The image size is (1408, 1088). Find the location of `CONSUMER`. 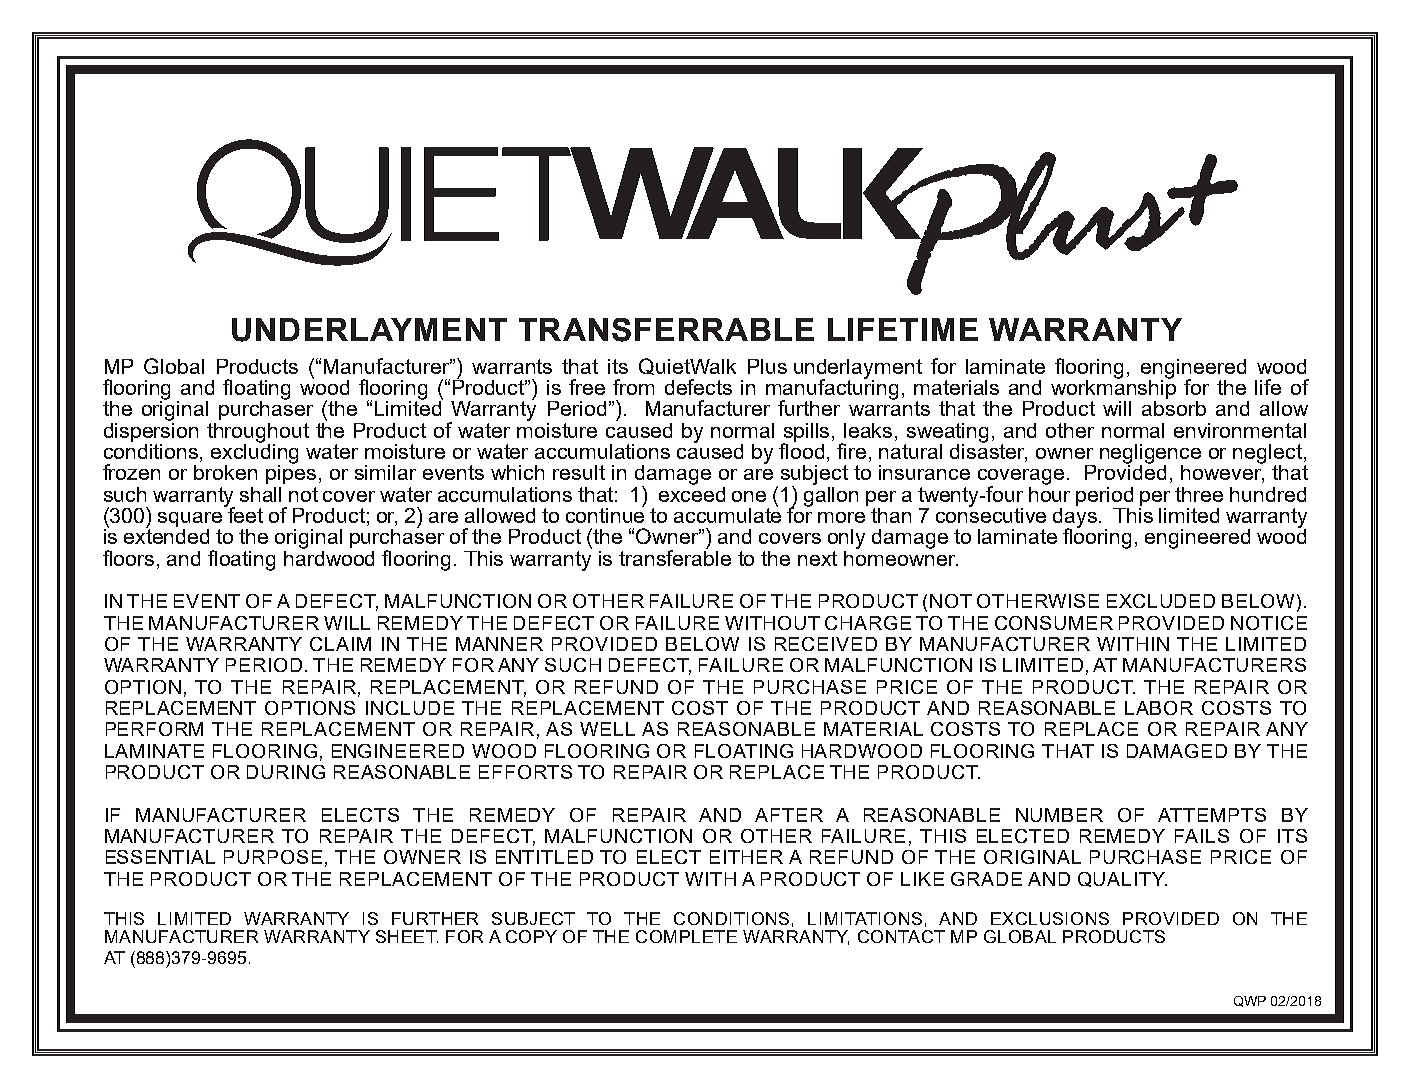

CONSUMER is located at coordinates (1054, 623).
